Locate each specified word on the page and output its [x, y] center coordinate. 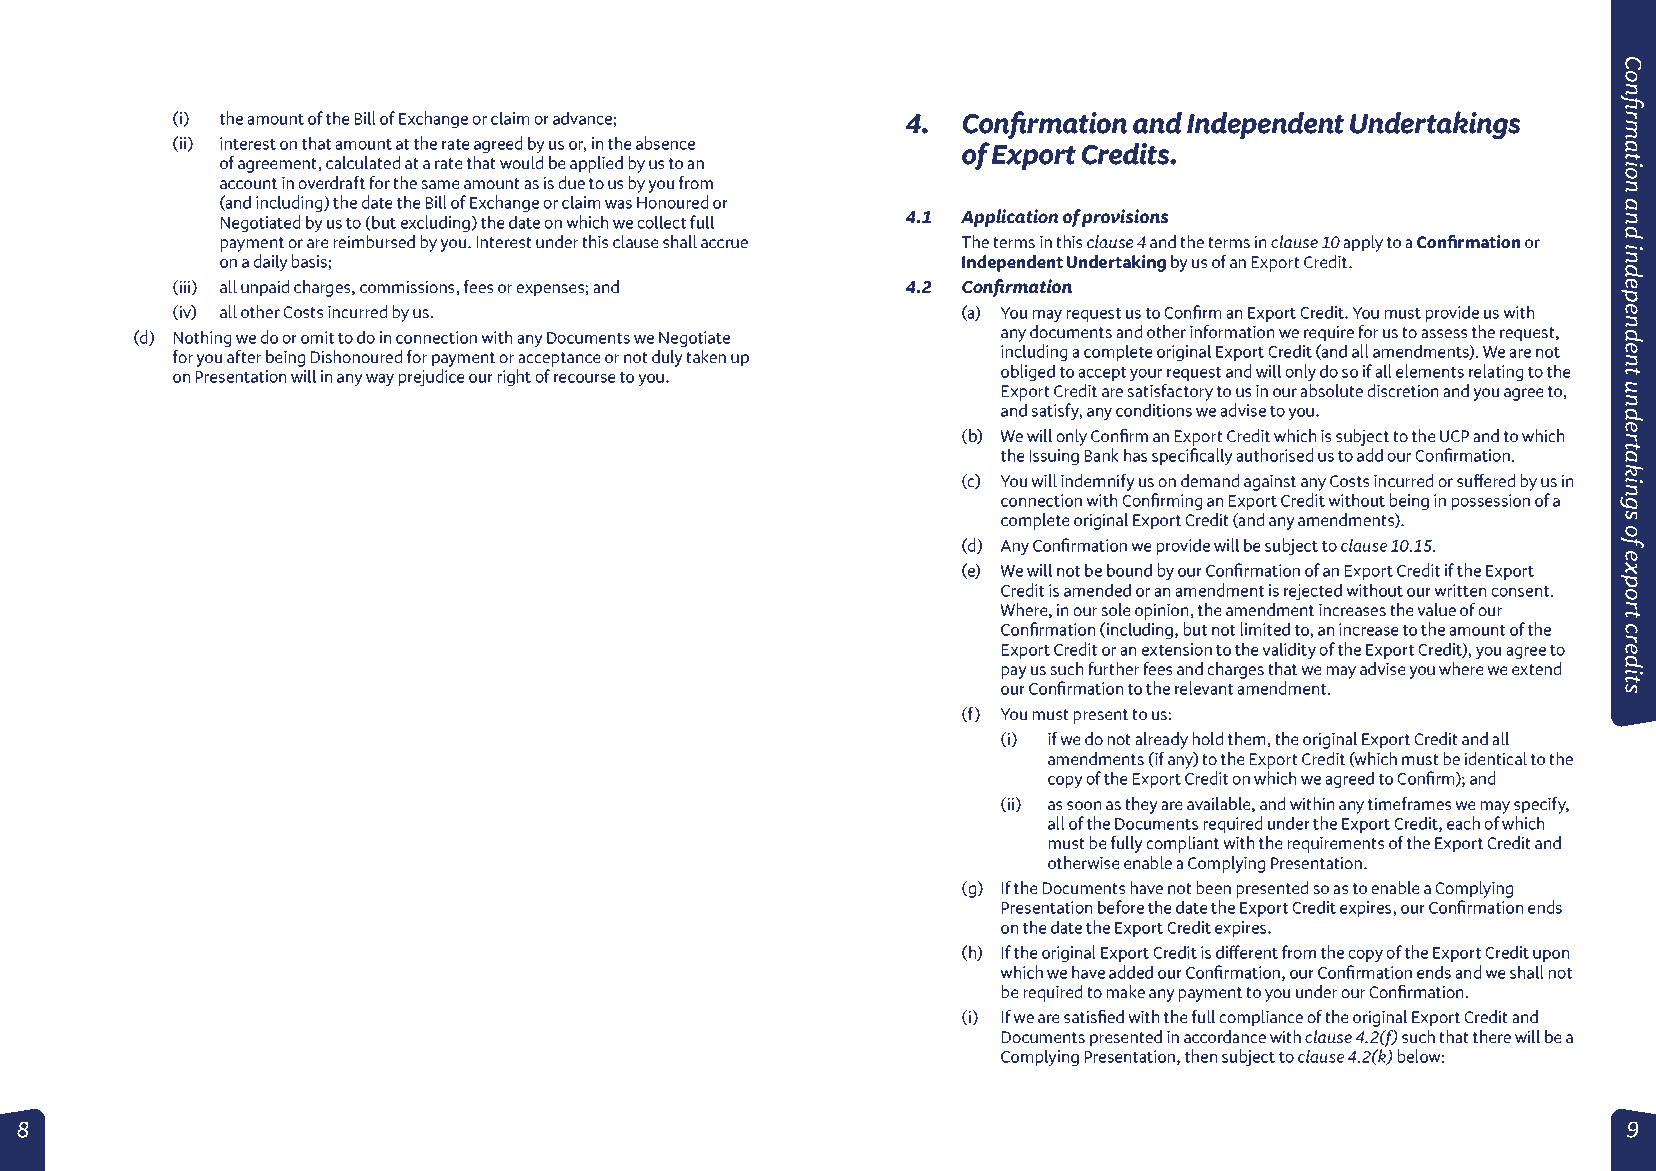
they [1141, 805]
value [1436, 609]
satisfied [1094, 1016]
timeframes [1409, 803]
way [380, 380]
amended [1097, 590]
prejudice [431, 377]
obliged [1028, 372]
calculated [363, 162]
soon [1084, 805]
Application [1009, 218]
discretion [1403, 390]
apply [1363, 243]
